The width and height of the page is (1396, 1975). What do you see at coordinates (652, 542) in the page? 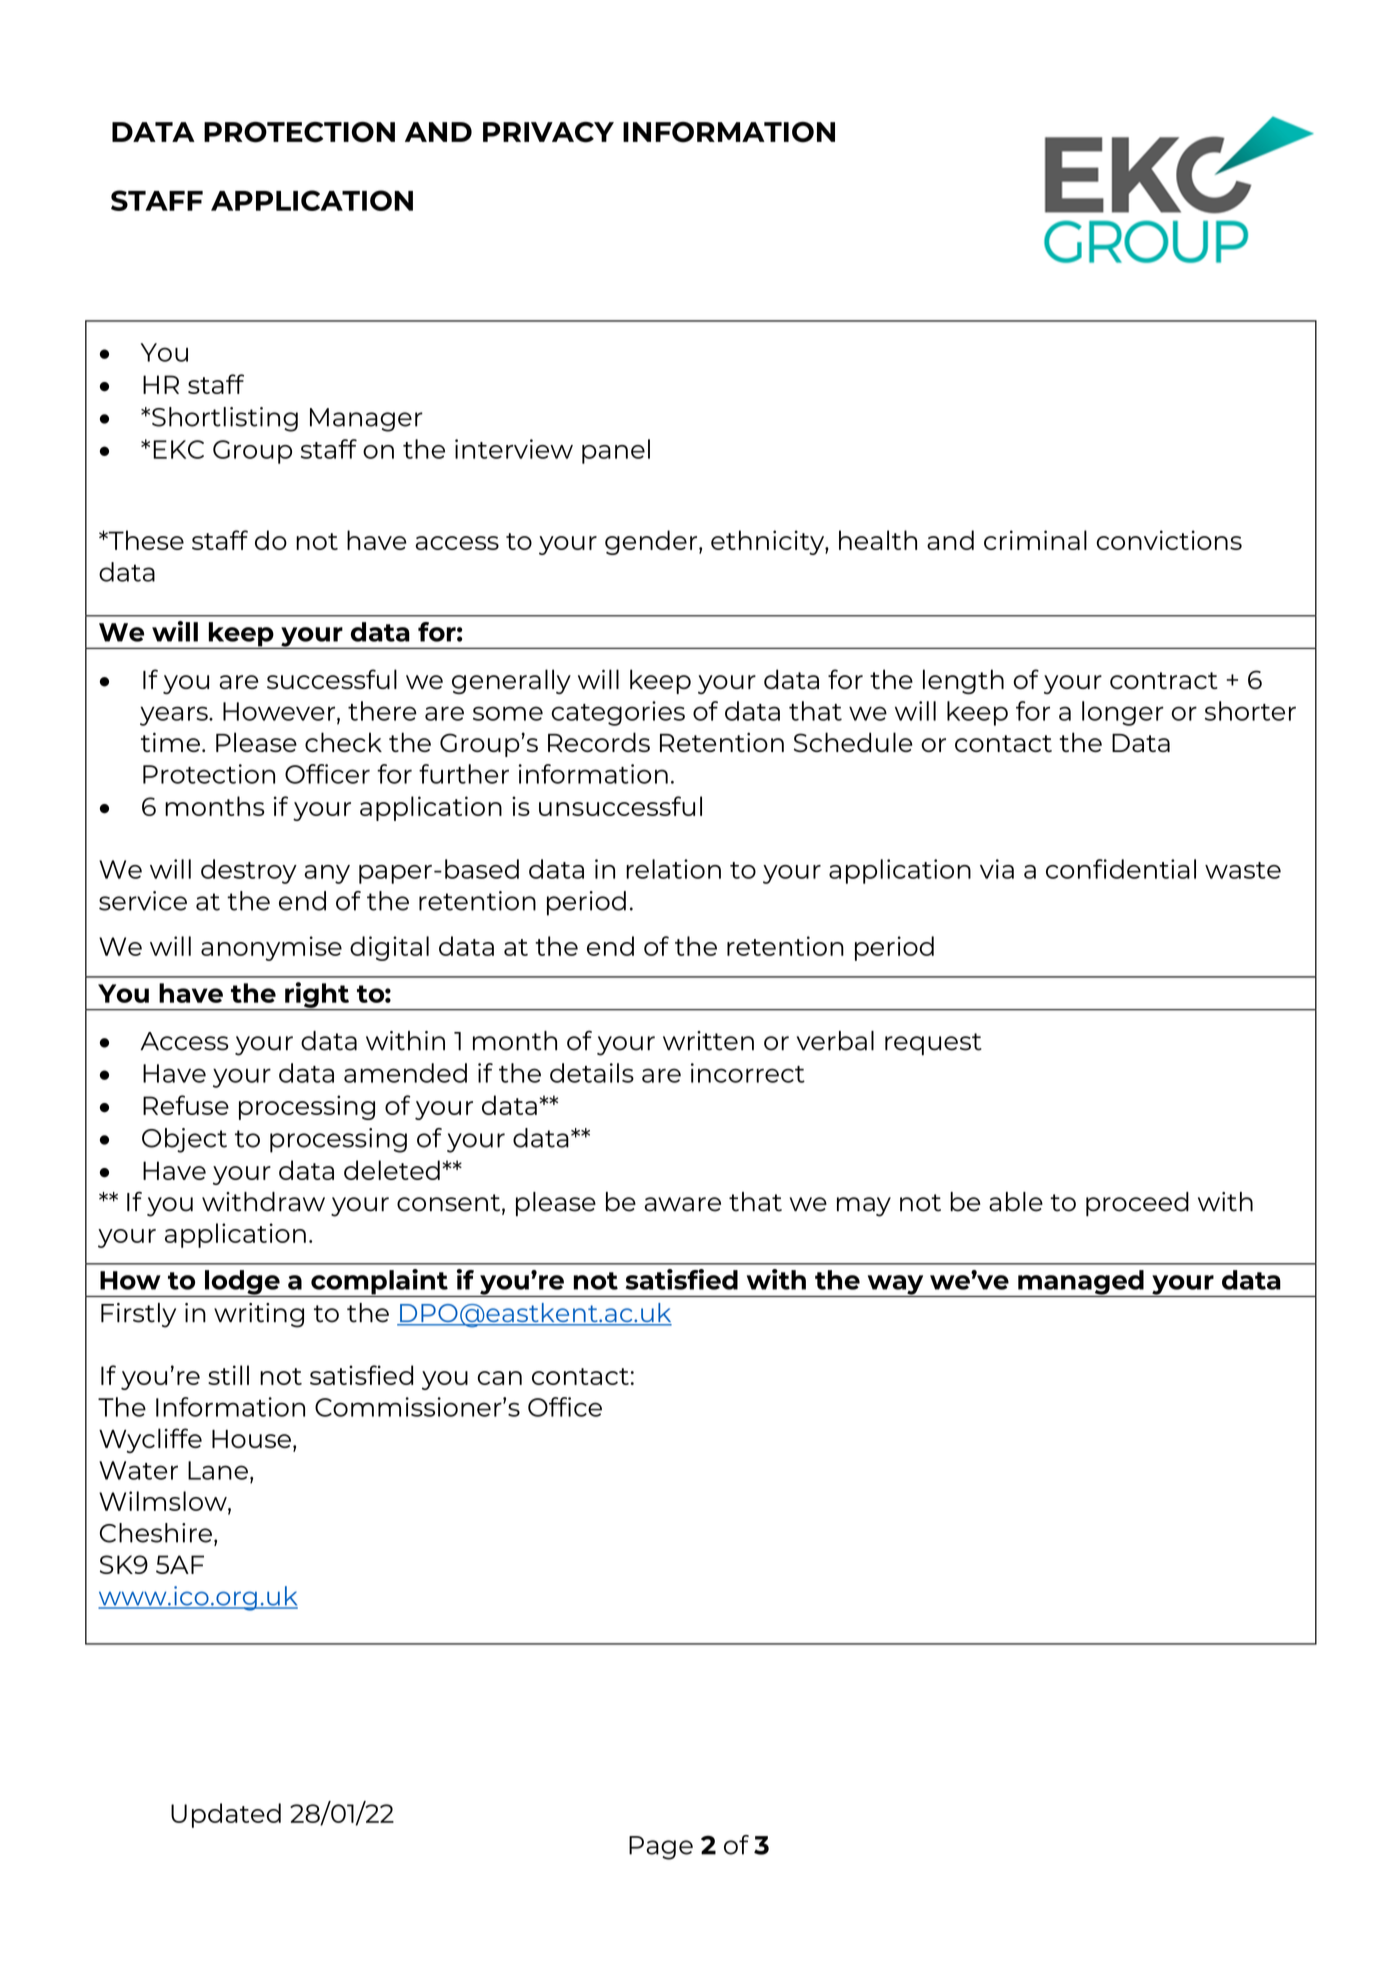
I see `gender` at bounding box center [652, 542].
